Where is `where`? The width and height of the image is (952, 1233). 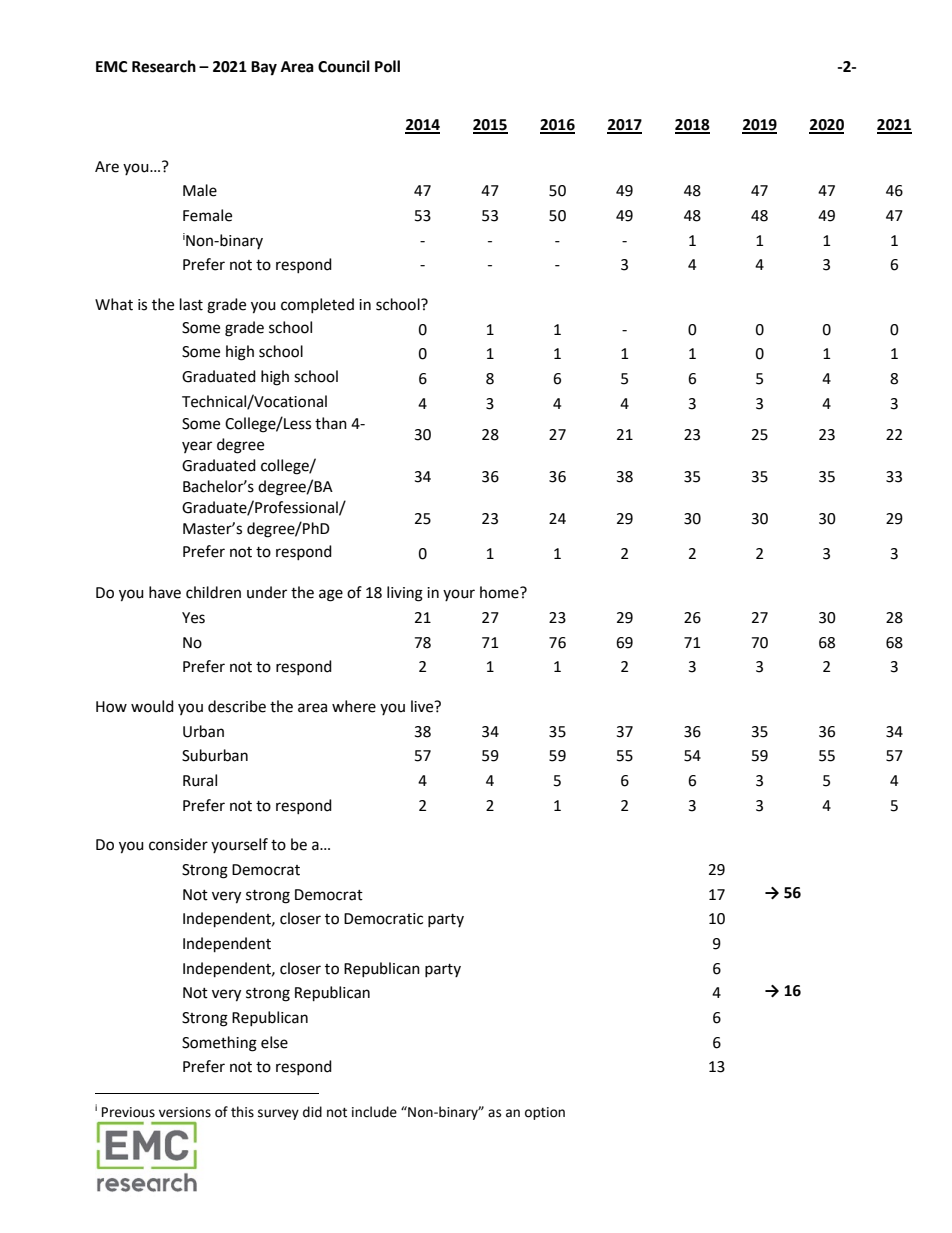 where is located at coordinates (354, 706).
